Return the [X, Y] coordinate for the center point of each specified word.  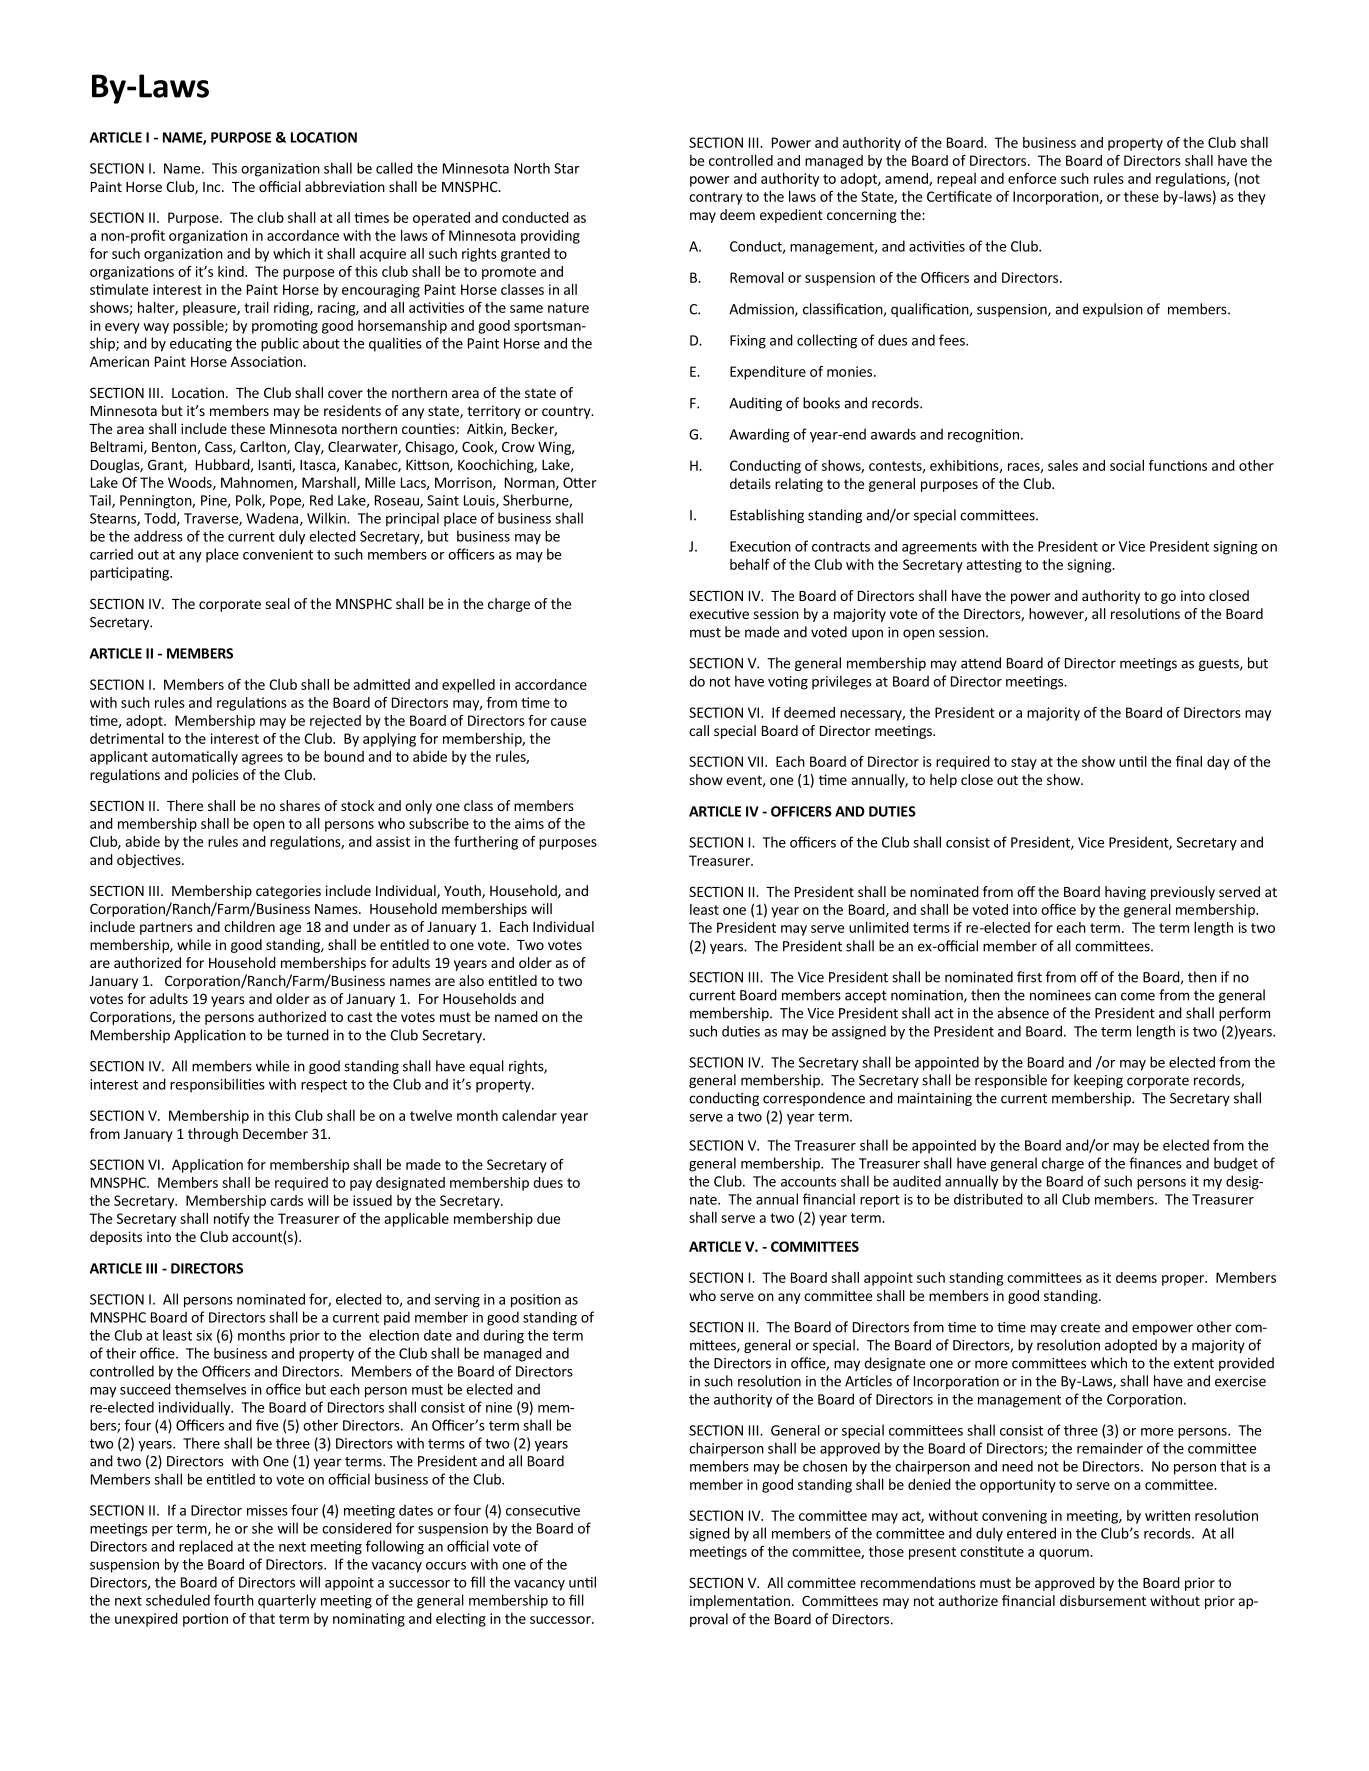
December [275, 1133]
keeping [1098, 1081]
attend [981, 663]
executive [719, 613]
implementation [740, 1602]
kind [232, 271]
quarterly [287, 1601]
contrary [716, 198]
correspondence [814, 1099]
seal [277, 603]
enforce [1032, 178]
